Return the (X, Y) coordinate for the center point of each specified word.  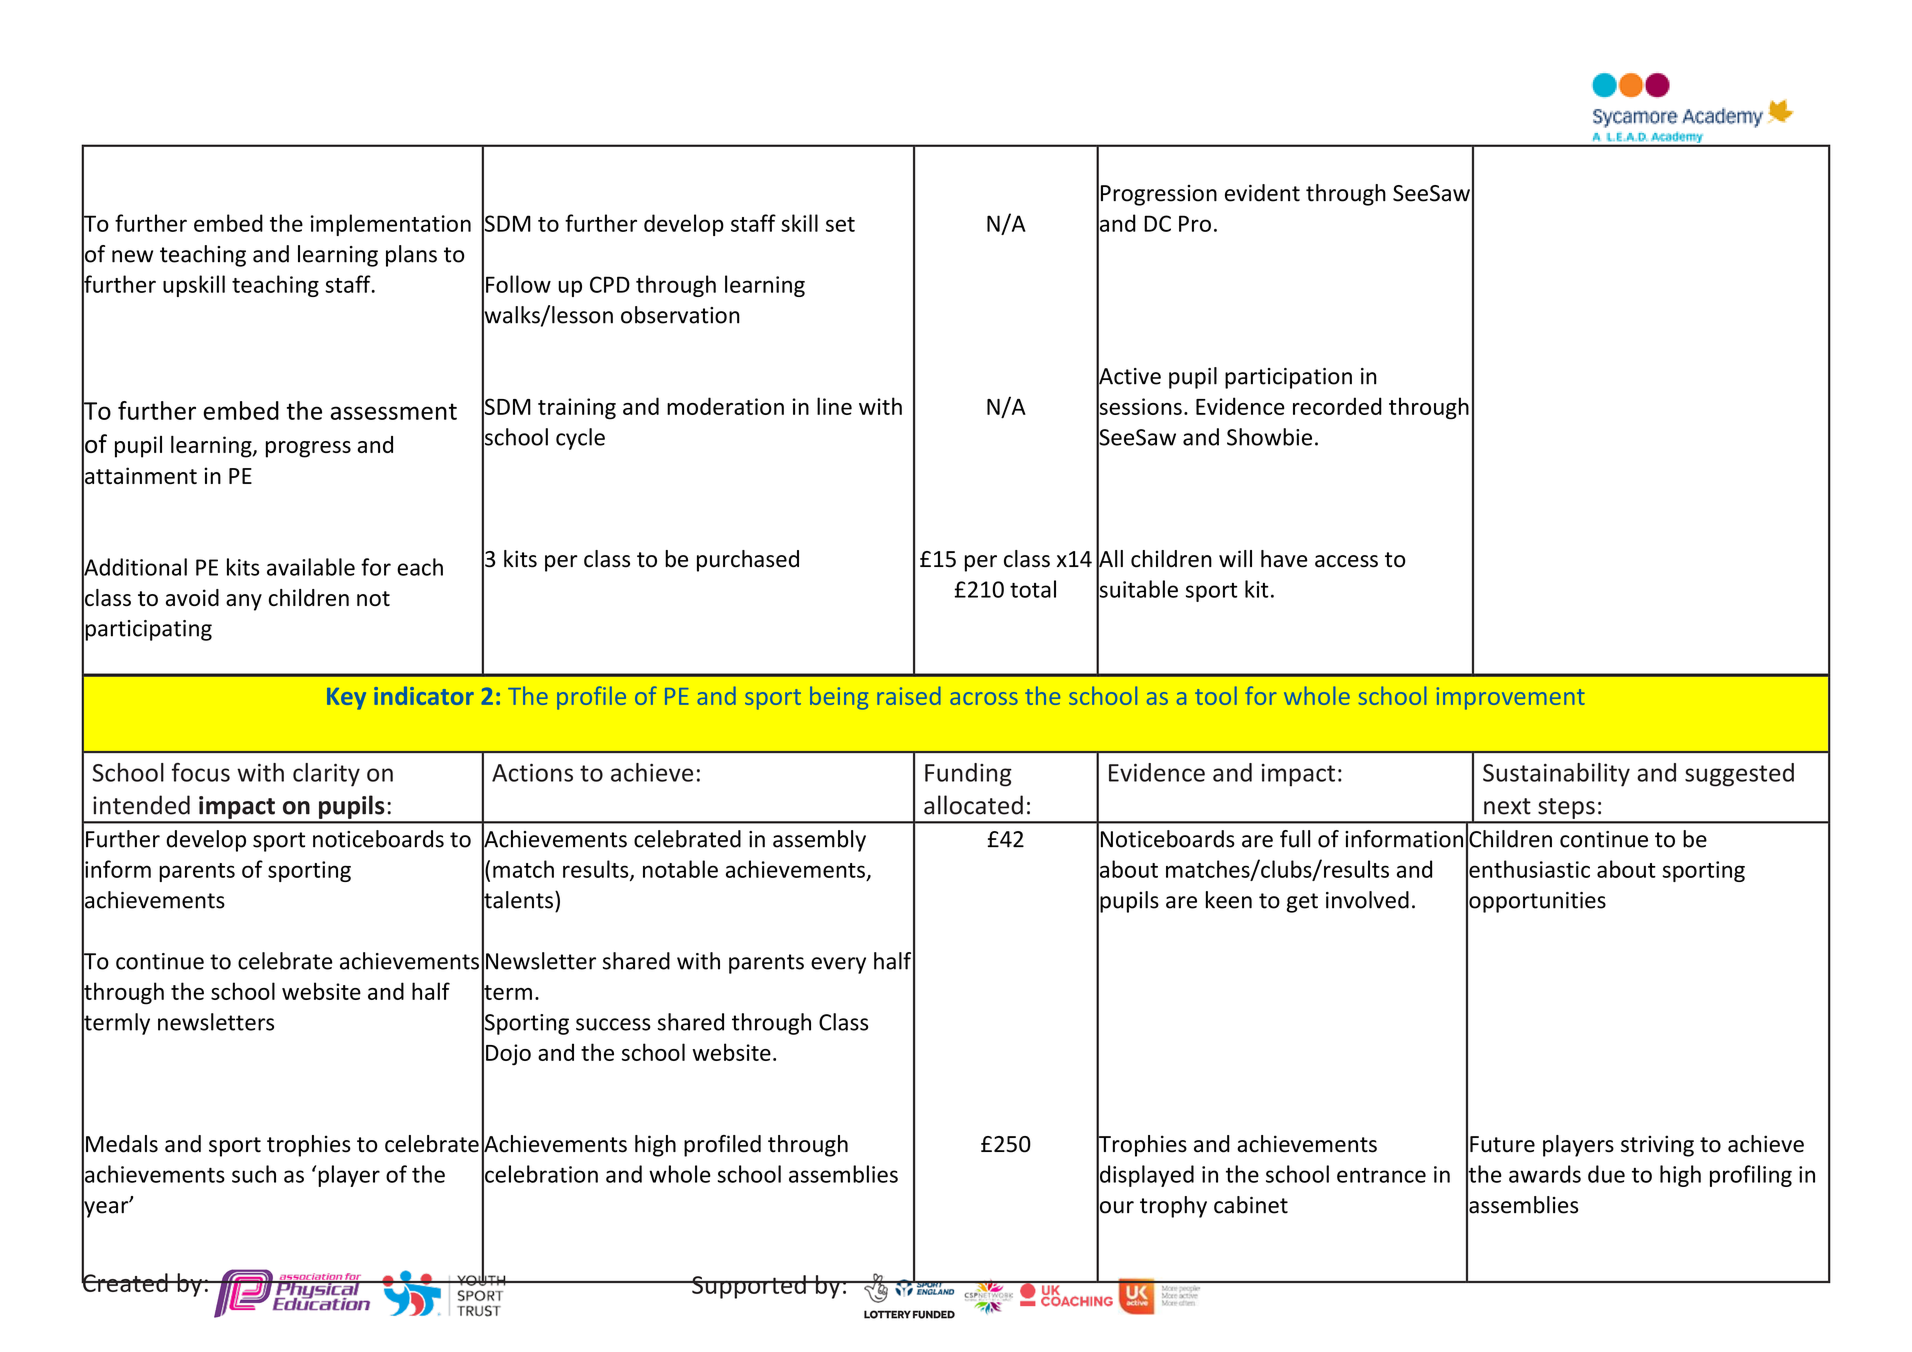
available (311, 567)
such (254, 1174)
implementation (391, 225)
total (1033, 589)
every (838, 965)
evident (1262, 193)
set (840, 224)
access (1346, 561)
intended (141, 805)
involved (1367, 900)
